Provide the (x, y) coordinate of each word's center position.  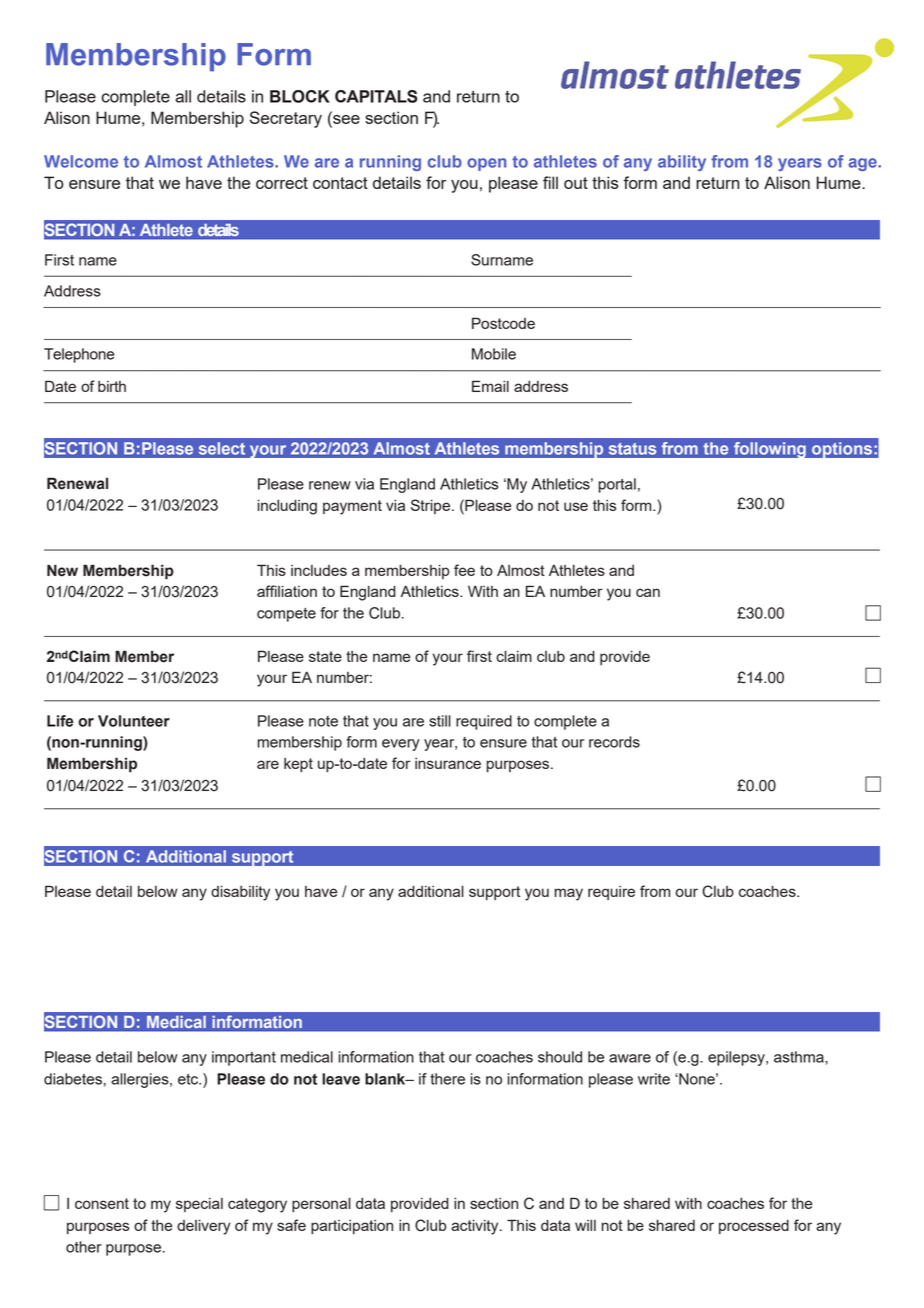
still (440, 721)
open (486, 164)
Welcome (81, 161)
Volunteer (134, 721)
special (199, 1205)
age (863, 164)
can (648, 592)
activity (476, 1227)
